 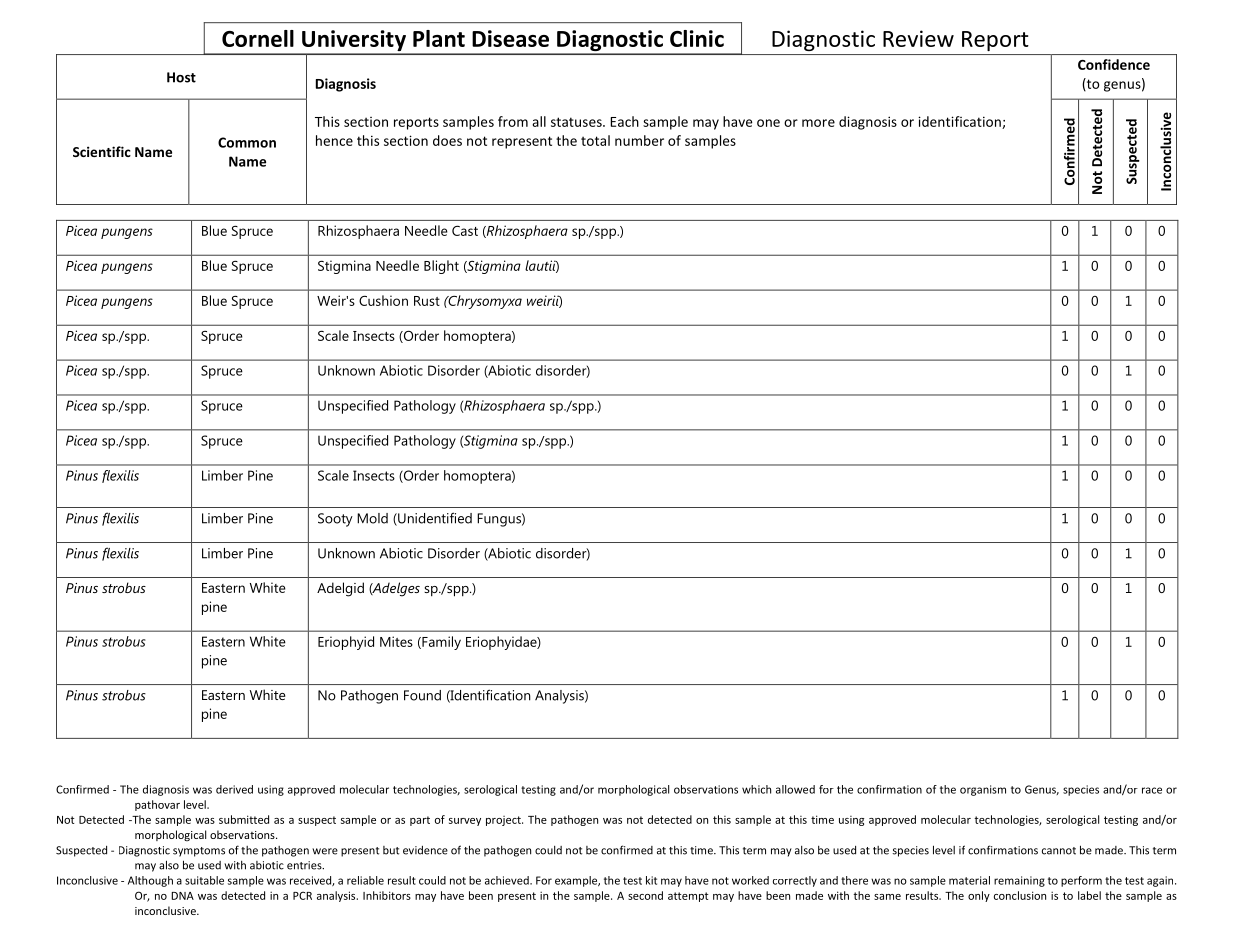 What do you see at coordinates (434, 519) in the screenshot?
I see `Unidentified` at bounding box center [434, 519].
